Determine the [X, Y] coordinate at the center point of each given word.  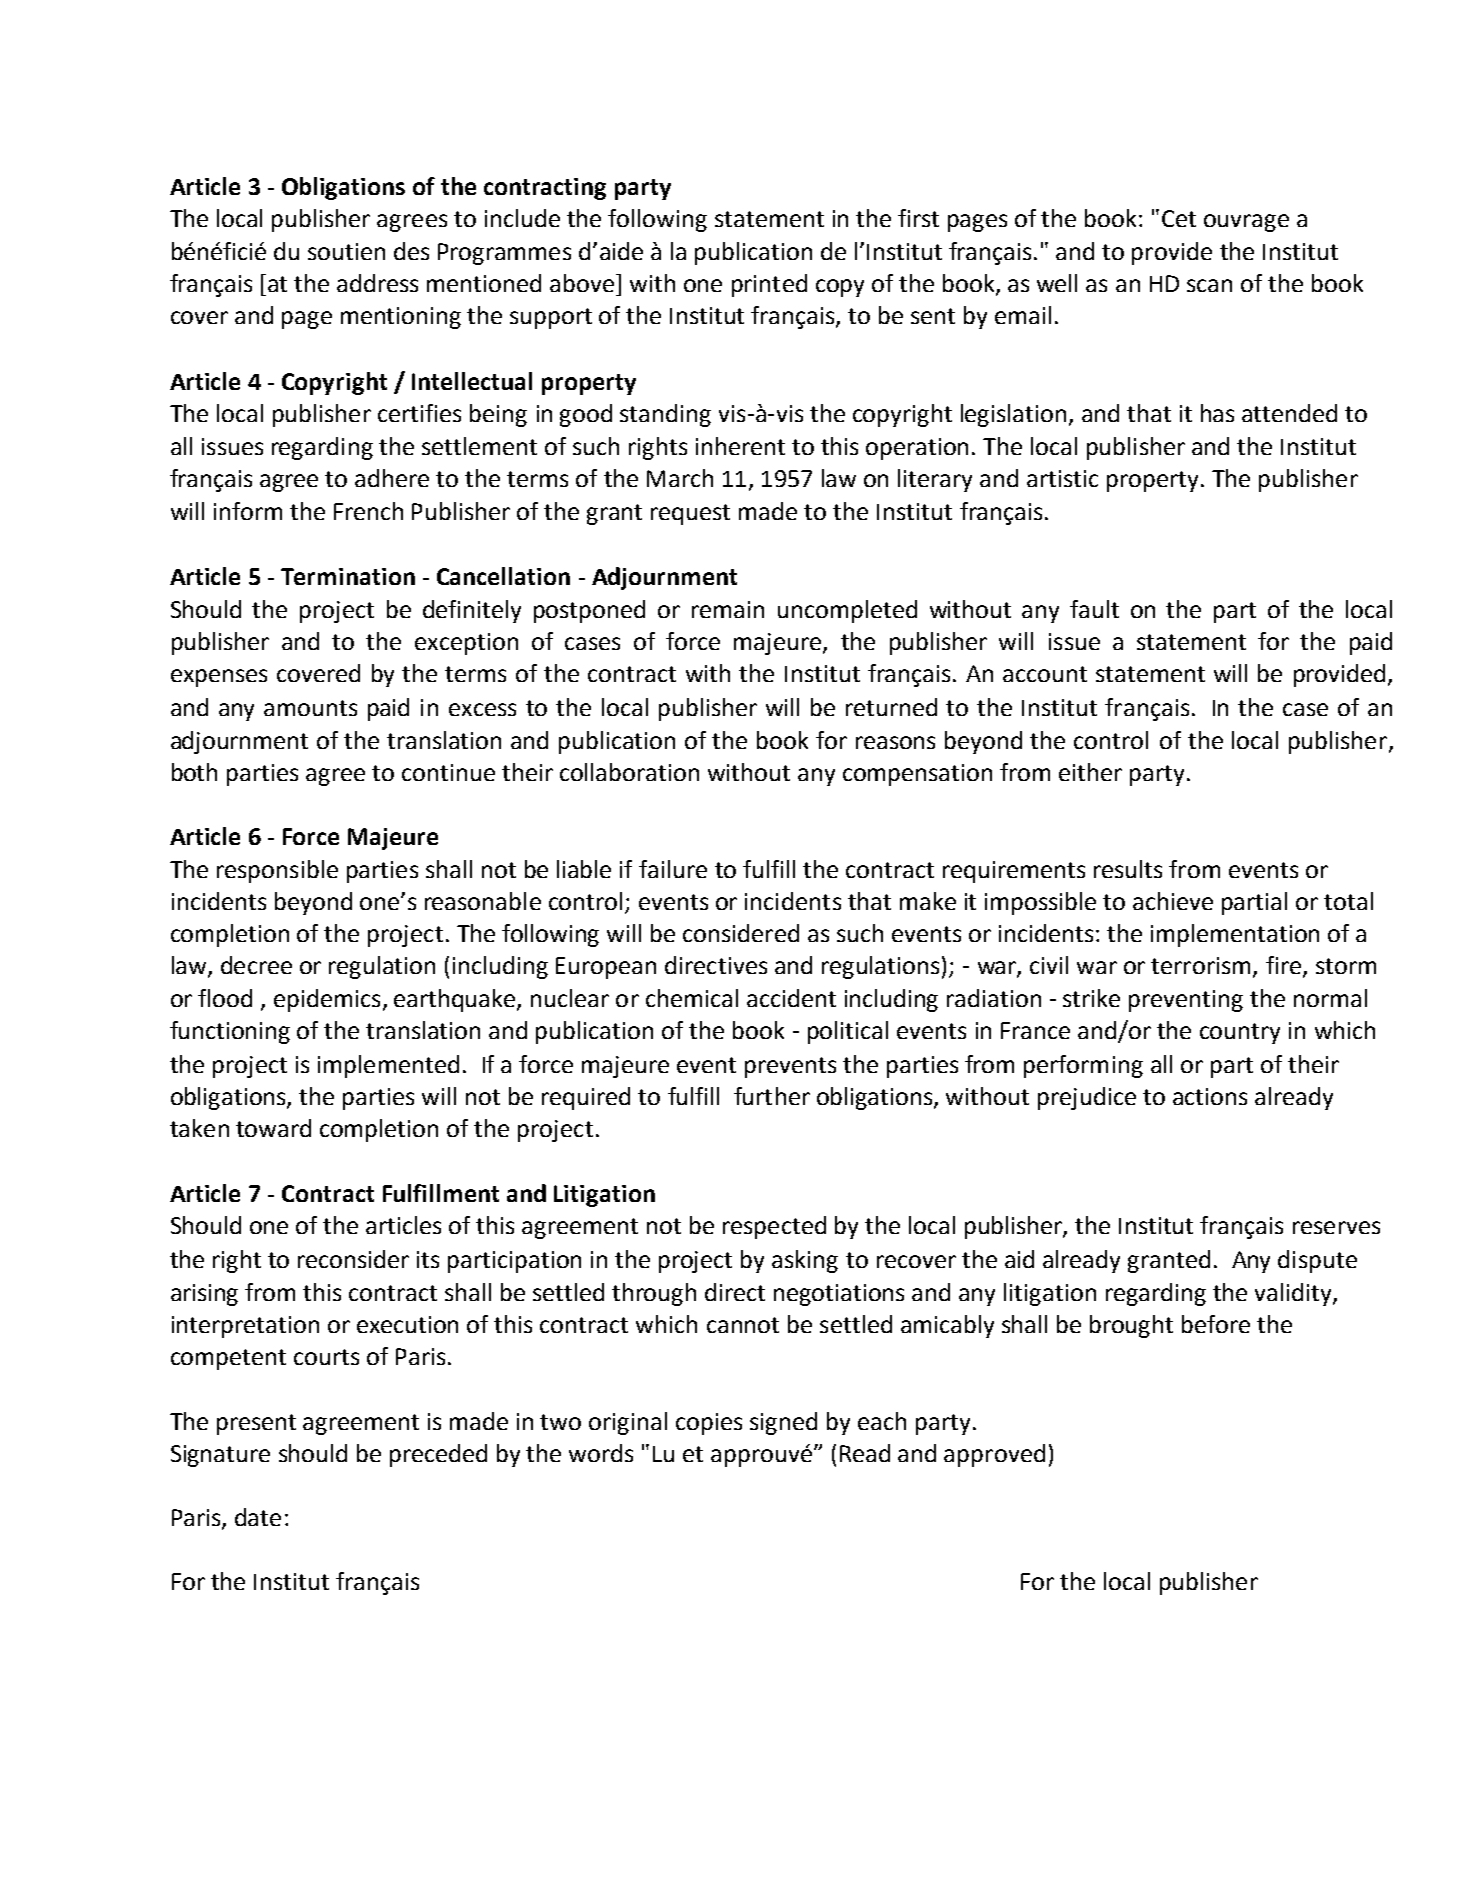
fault [1094, 609]
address [377, 283]
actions [1210, 1096]
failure [673, 869]
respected [774, 1227]
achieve [1173, 901]
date [258, 1517]
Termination [348, 576]
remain [728, 609]
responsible [277, 871]
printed [769, 285]
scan [1209, 285]
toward [273, 1128]
